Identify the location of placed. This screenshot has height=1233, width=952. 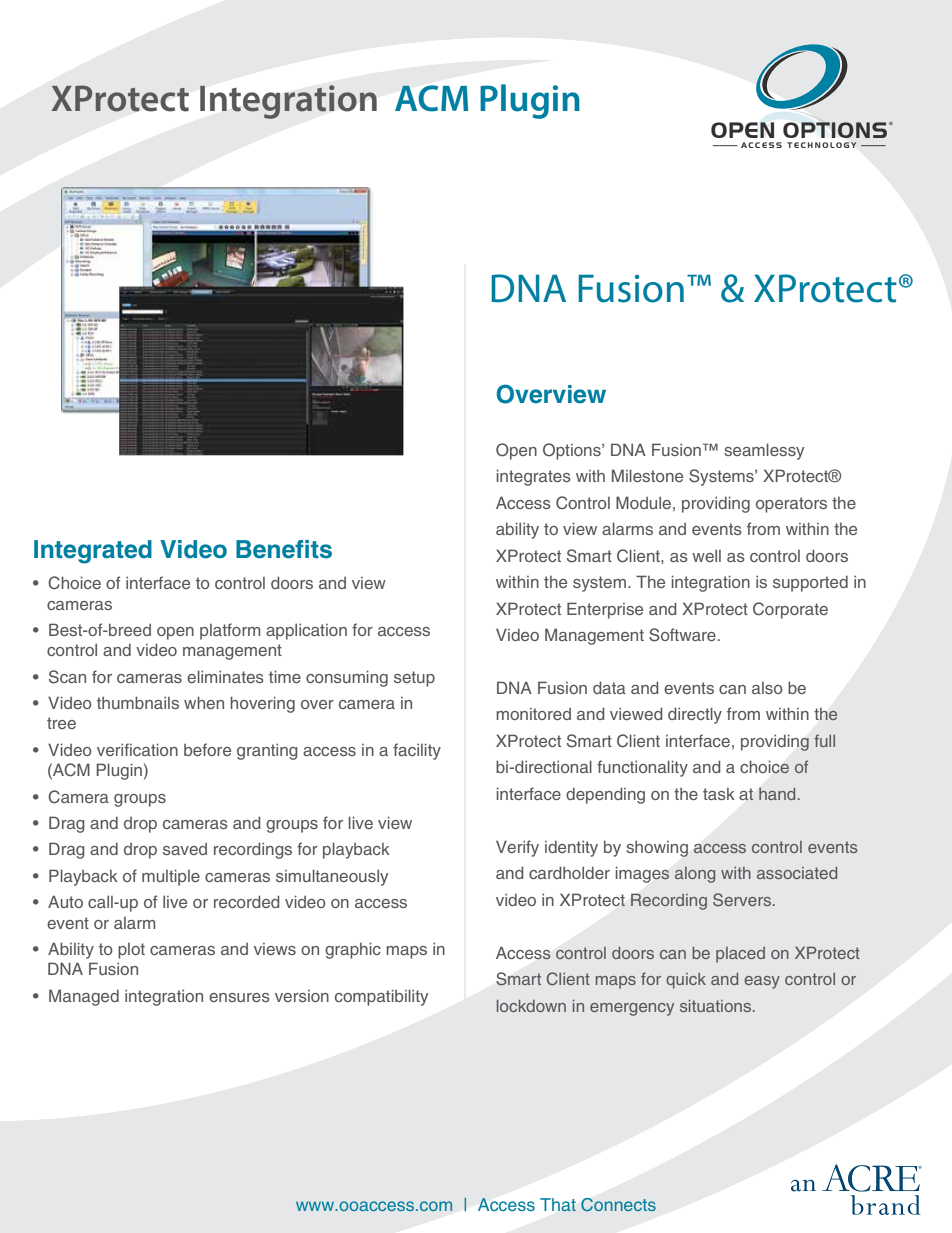
(740, 955).
